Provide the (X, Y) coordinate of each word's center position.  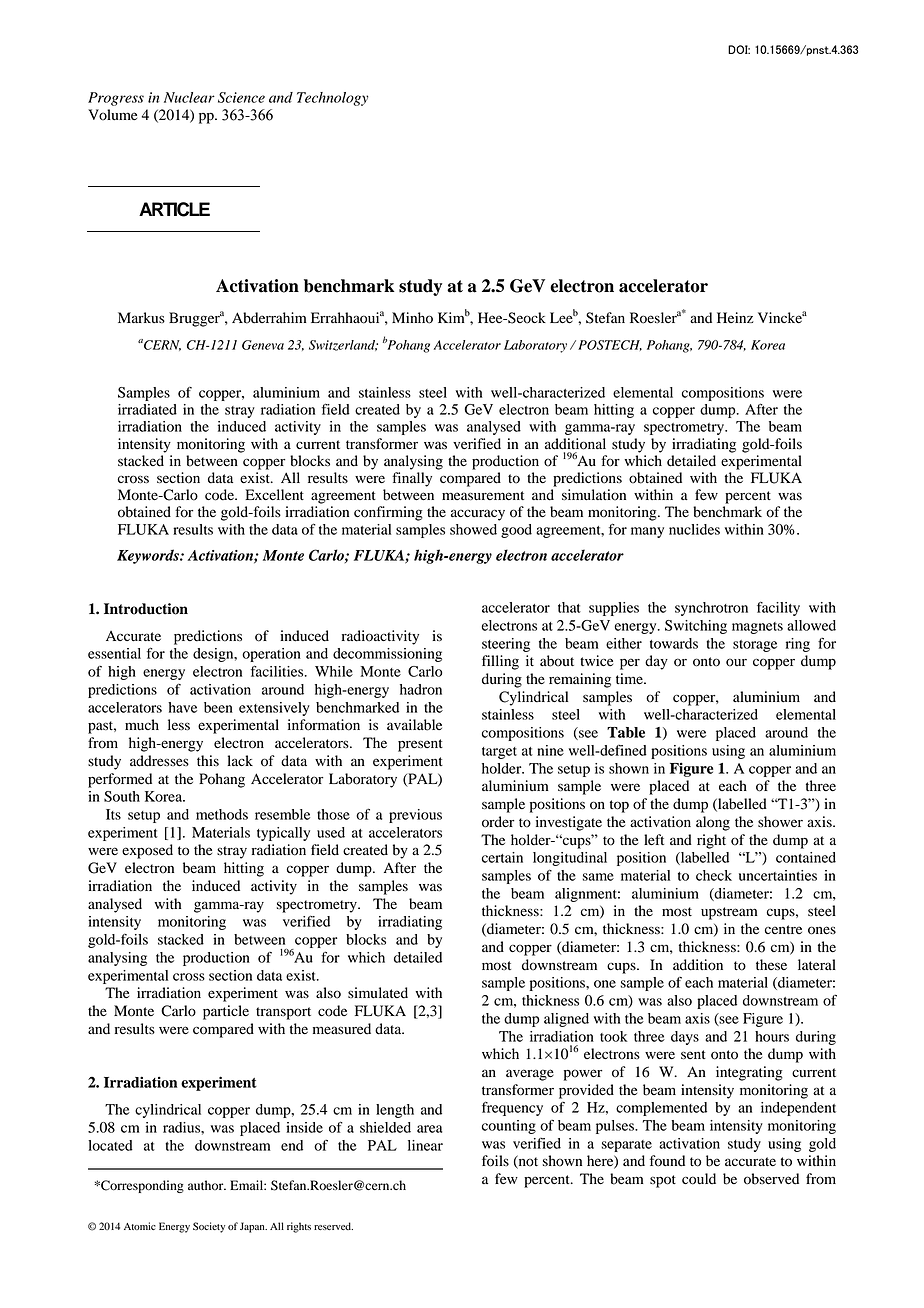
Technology (332, 99)
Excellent (274, 494)
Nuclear (189, 97)
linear (425, 1145)
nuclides (694, 529)
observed (771, 1179)
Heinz (735, 317)
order (498, 822)
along (713, 823)
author (207, 1185)
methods (222, 814)
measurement (483, 496)
